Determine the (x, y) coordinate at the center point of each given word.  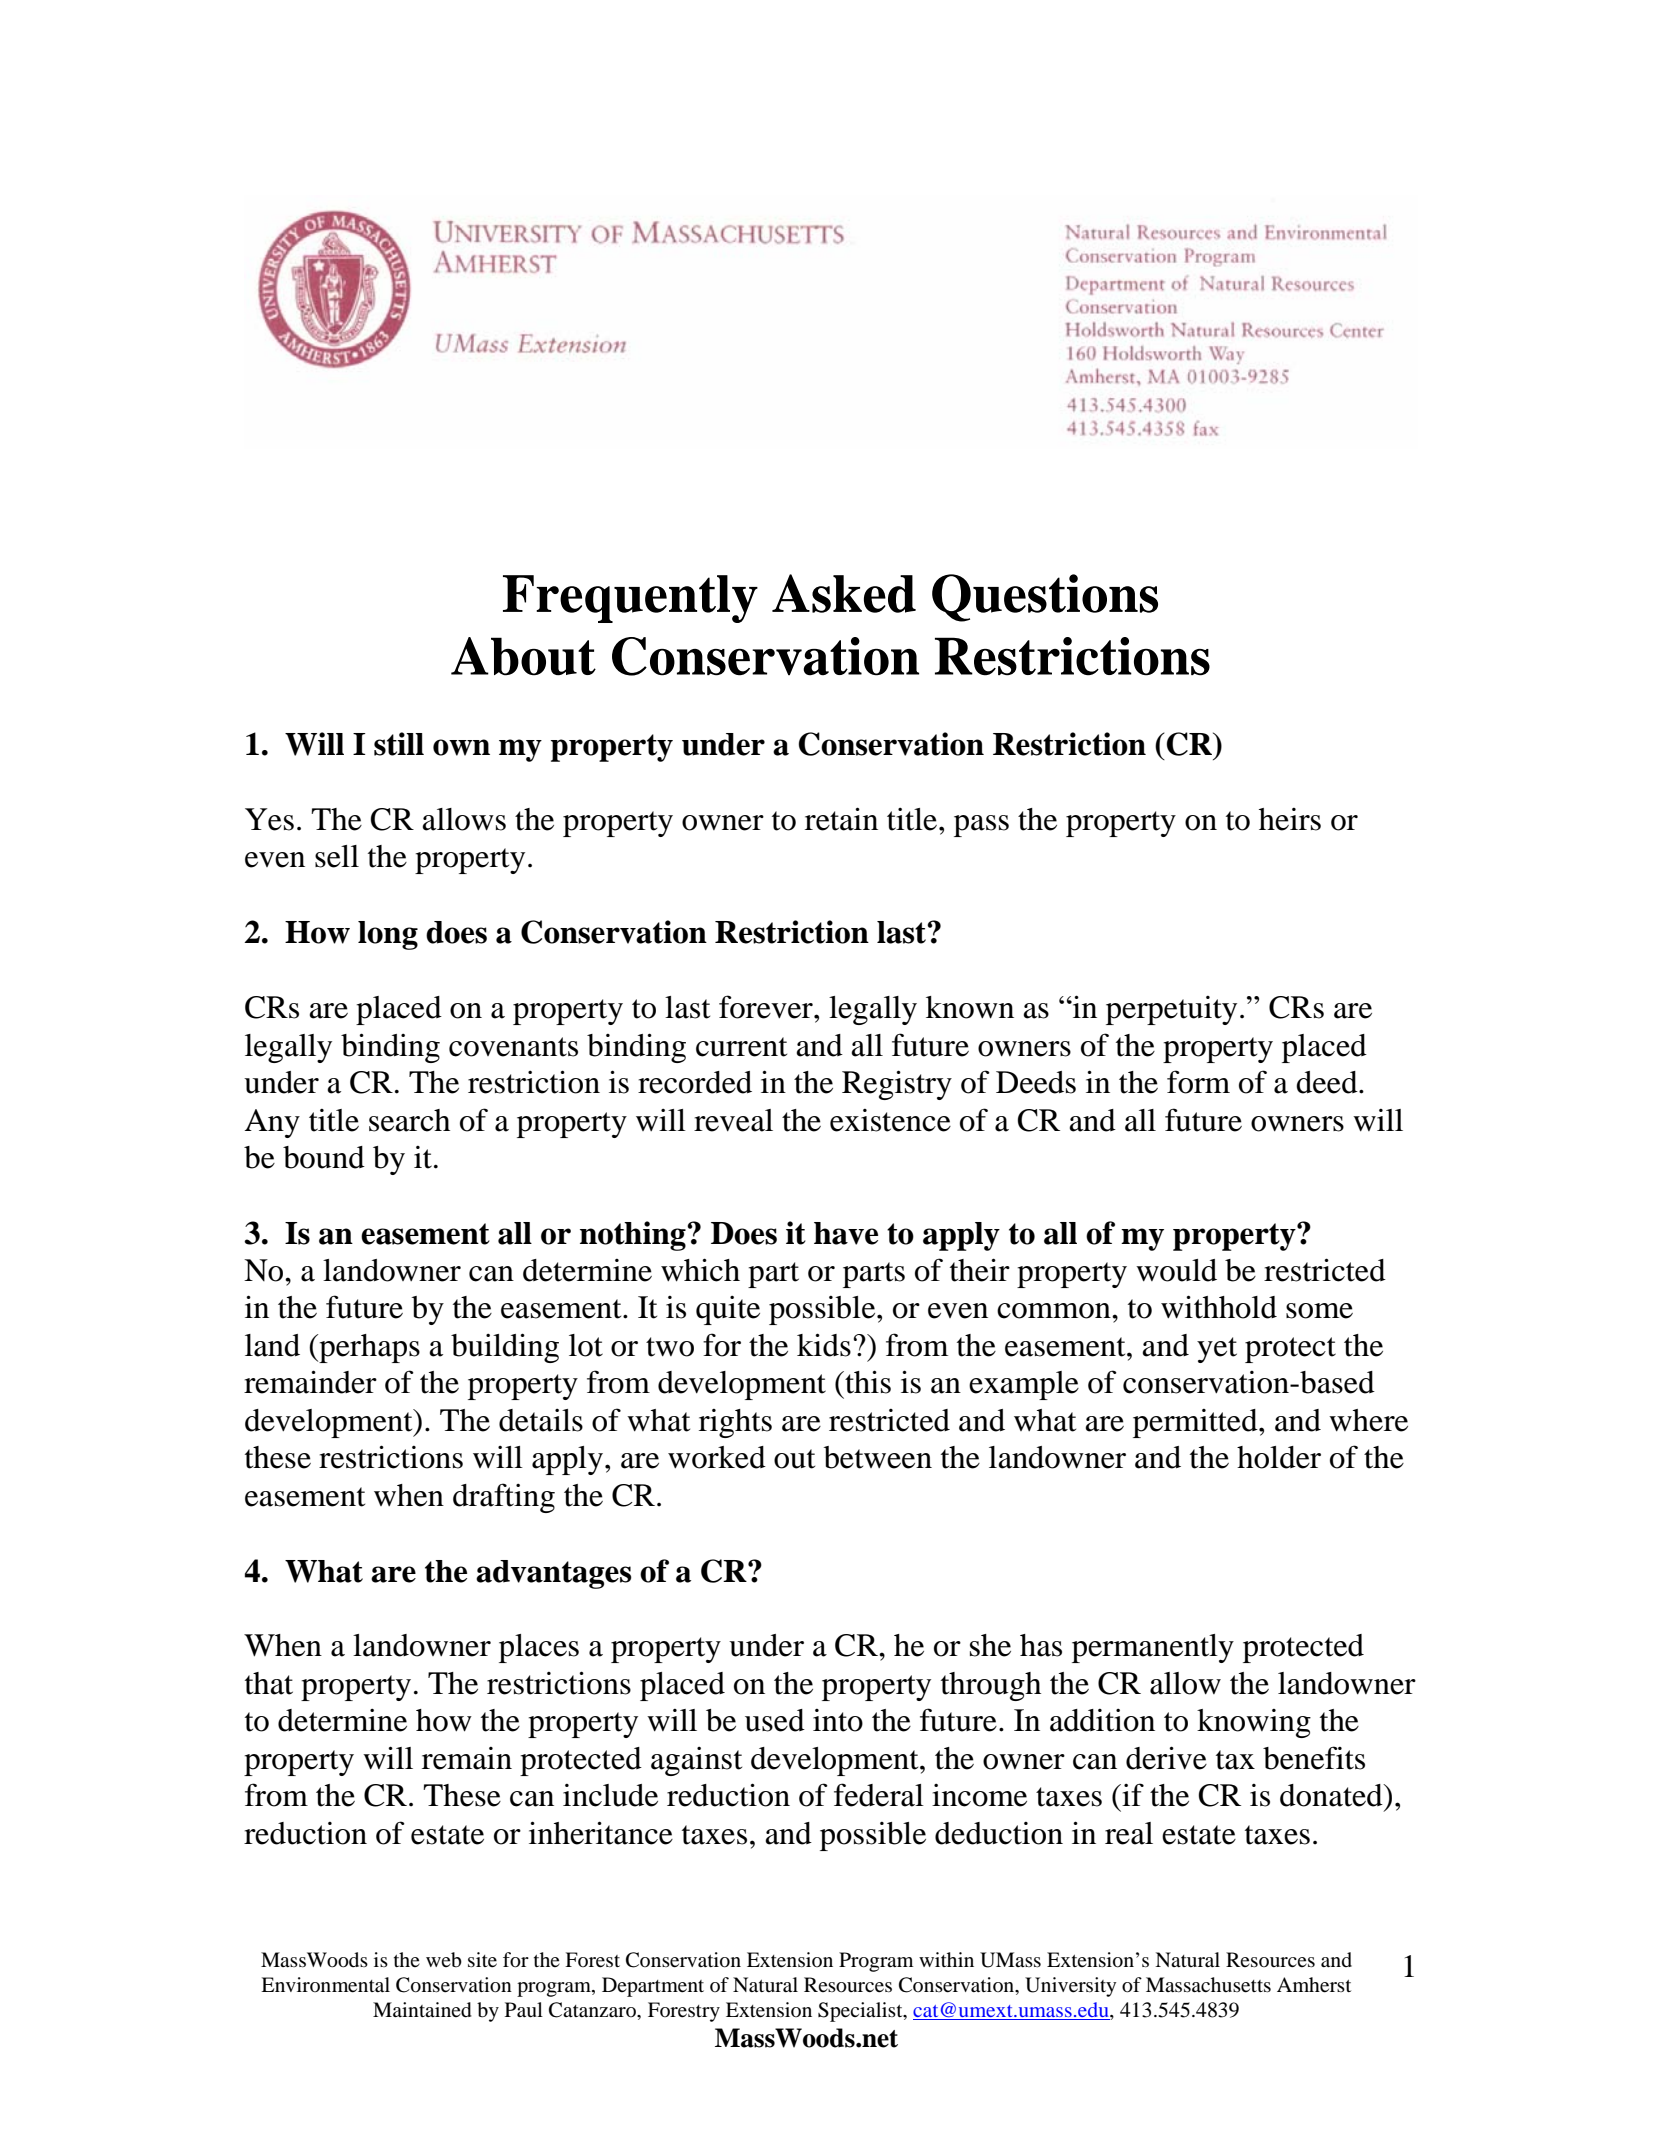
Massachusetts (1208, 1985)
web (444, 1960)
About (523, 656)
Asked (844, 593)
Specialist (861, 2012)
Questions (1045, 598)
